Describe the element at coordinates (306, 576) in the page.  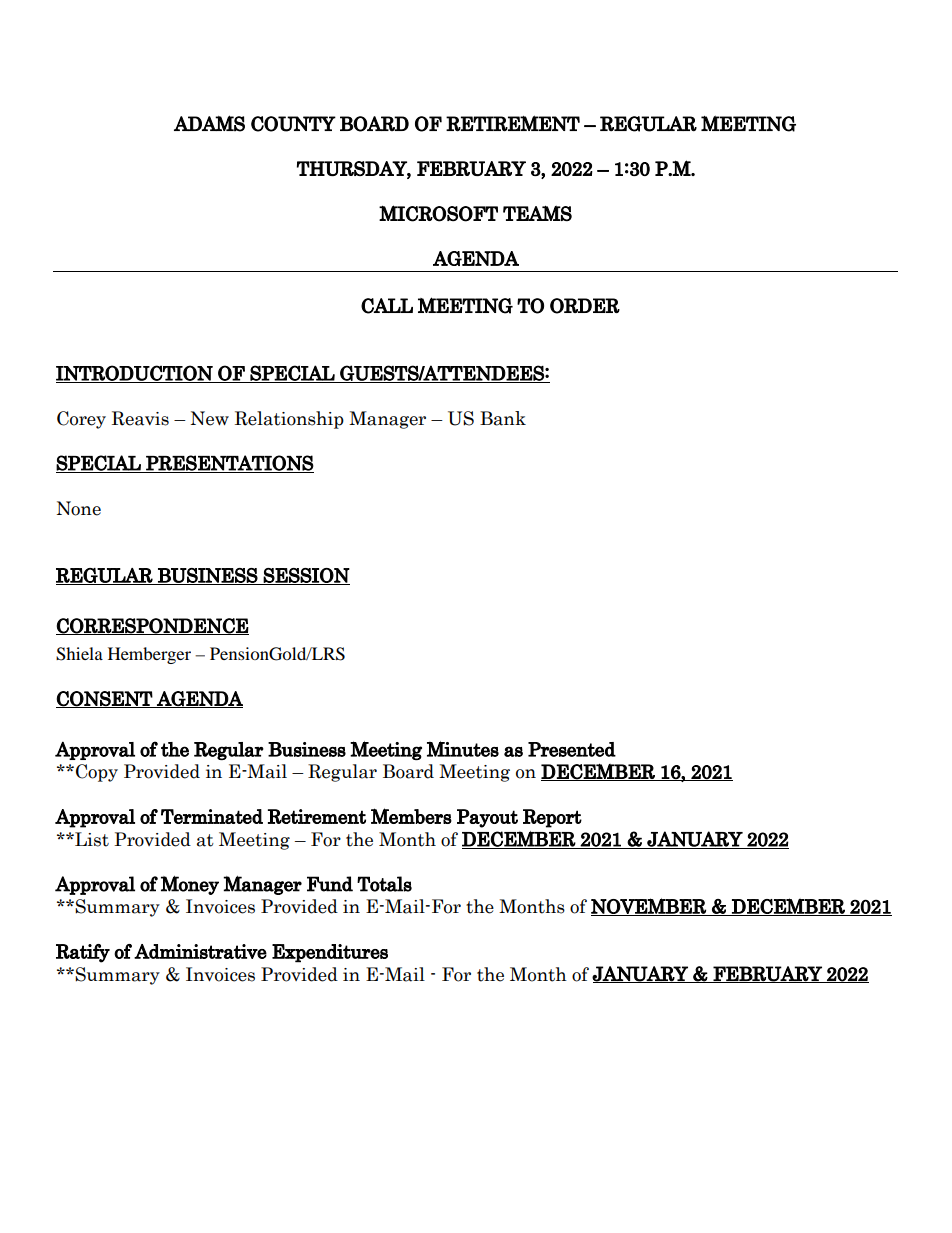
I see `SESSION` at that location.
